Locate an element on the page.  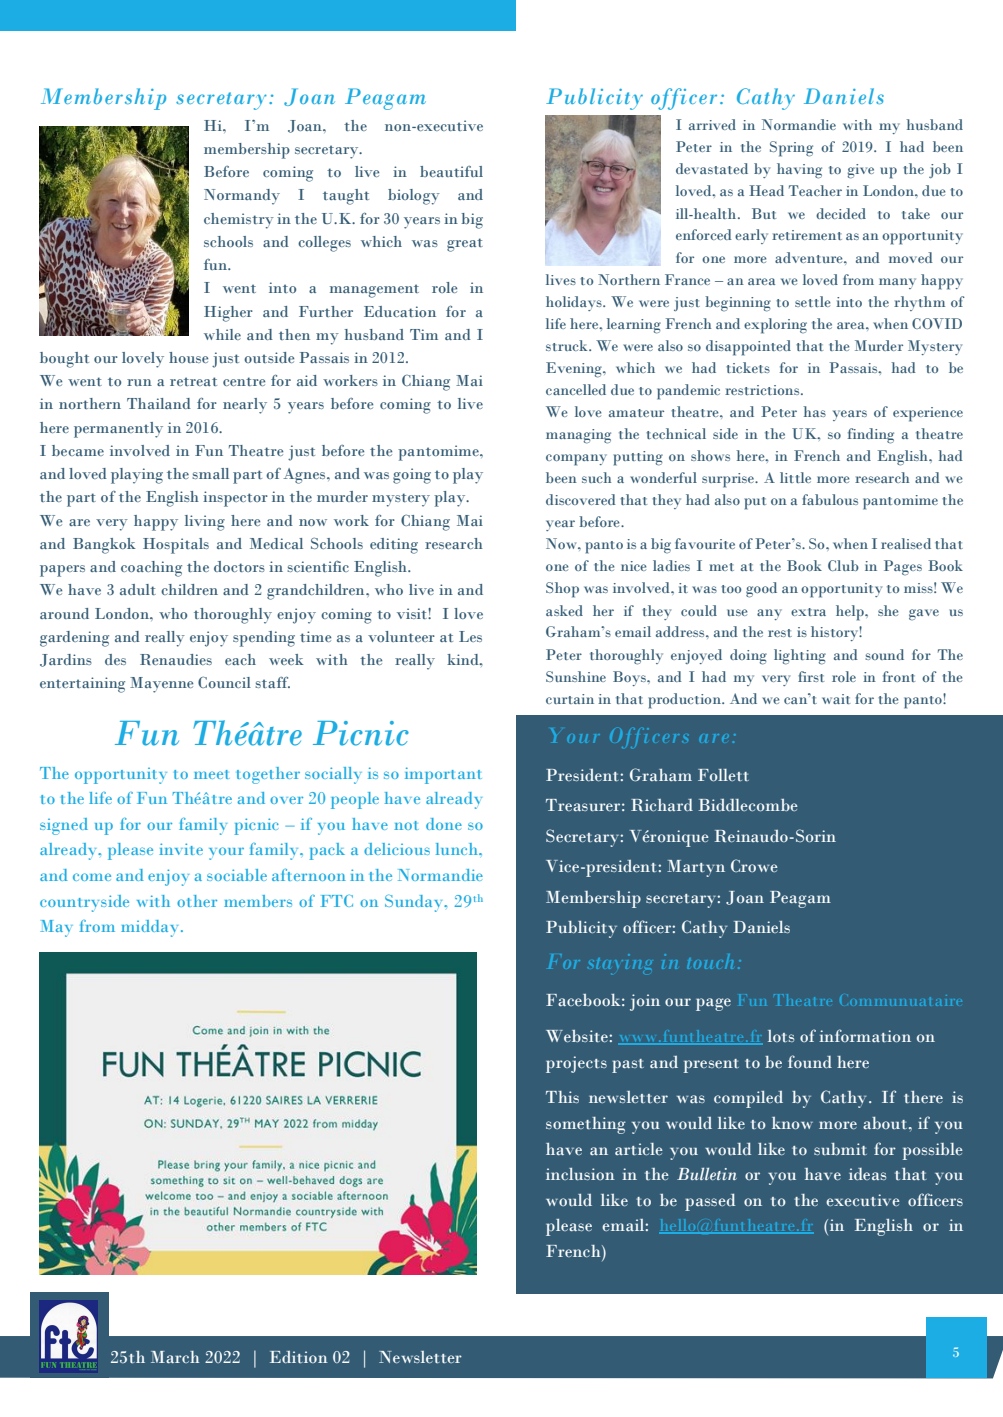
Thailand is located at coordinates (159, 403).
